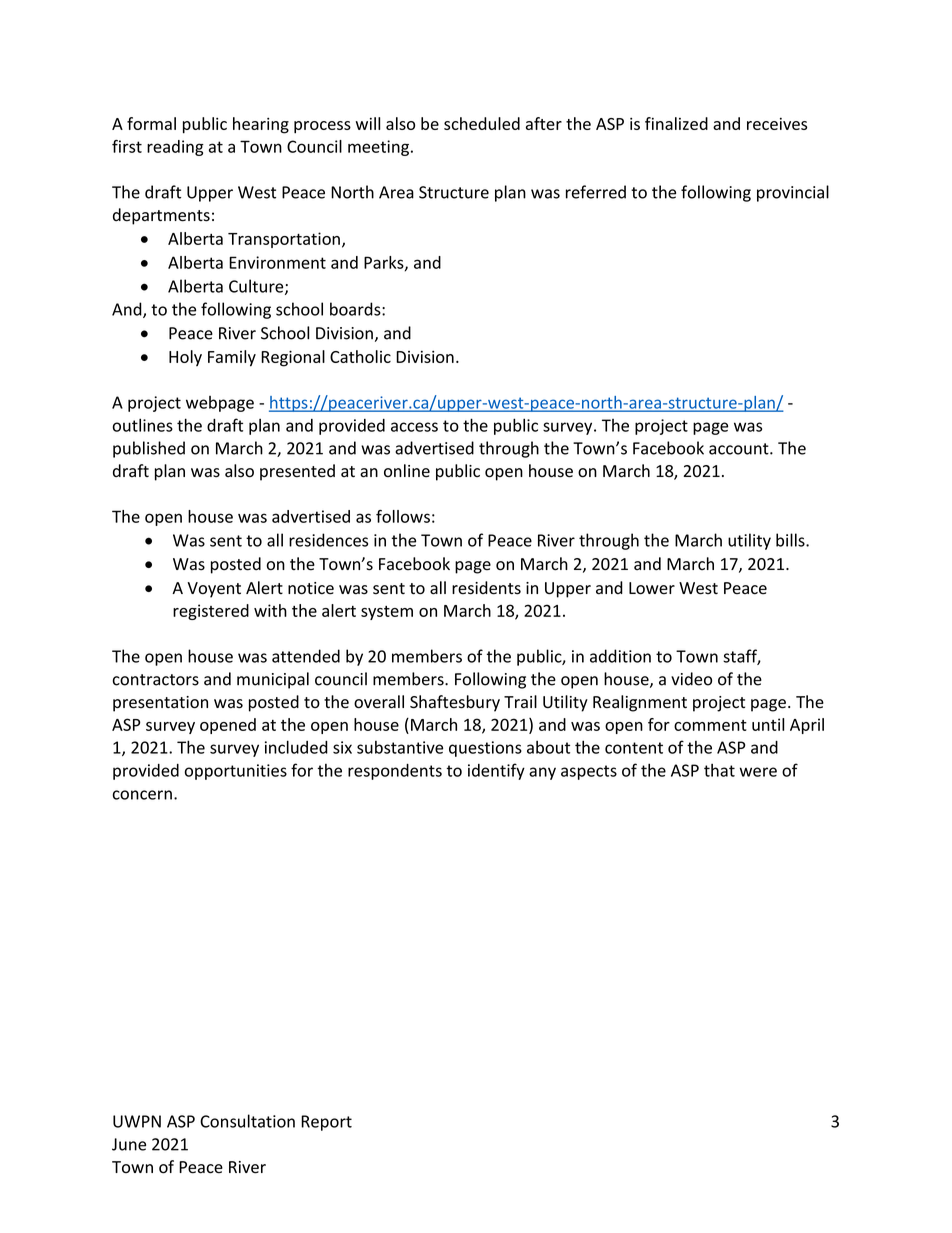  Describe the element at coordinates (676, 123) in the screenshot. I see `finalized` at that location.
